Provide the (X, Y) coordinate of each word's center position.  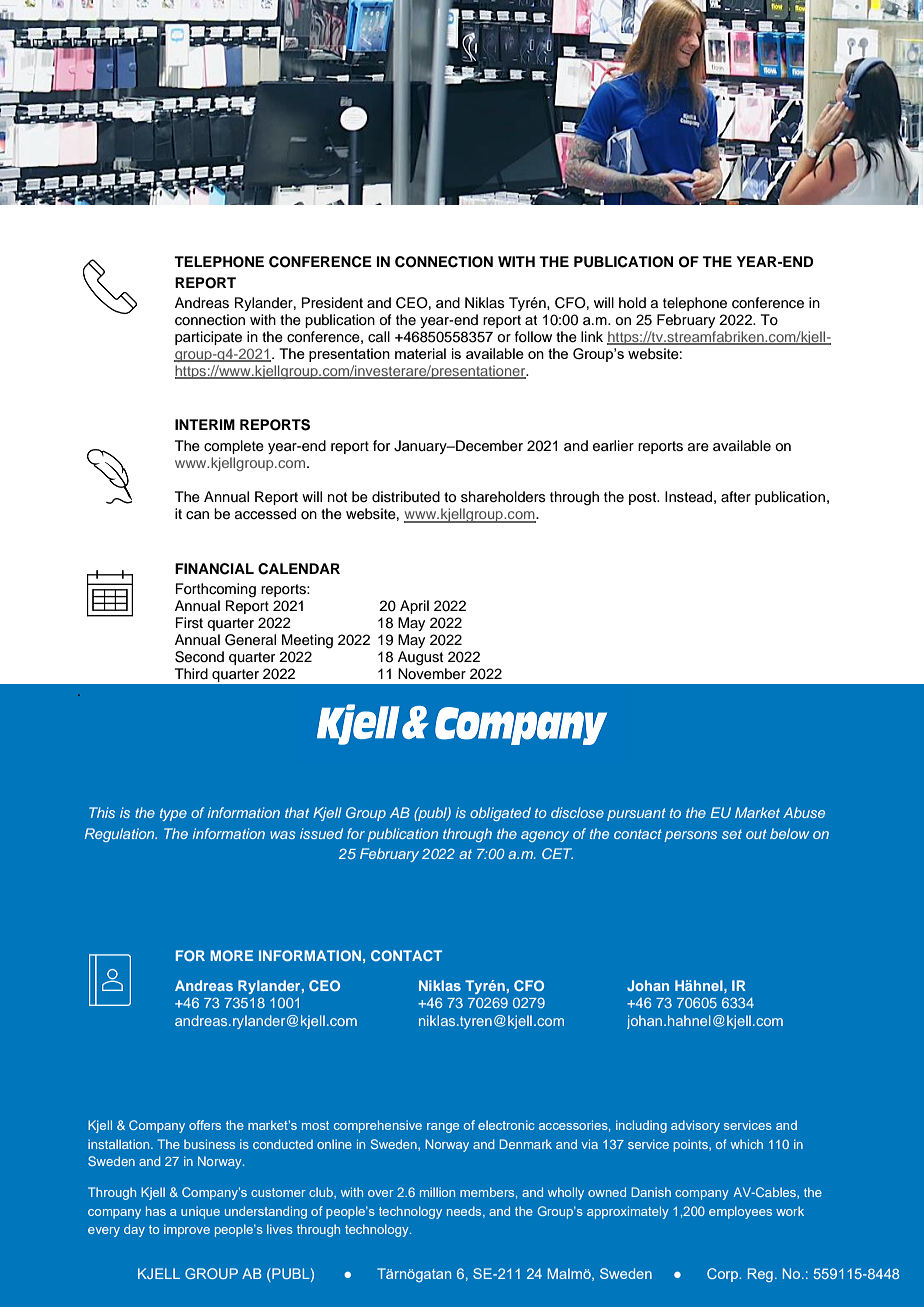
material (420, 353)
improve (187, 1230)
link (592, 336)
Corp (723, 1275)
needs (465, 1212)
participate (208, 338)
